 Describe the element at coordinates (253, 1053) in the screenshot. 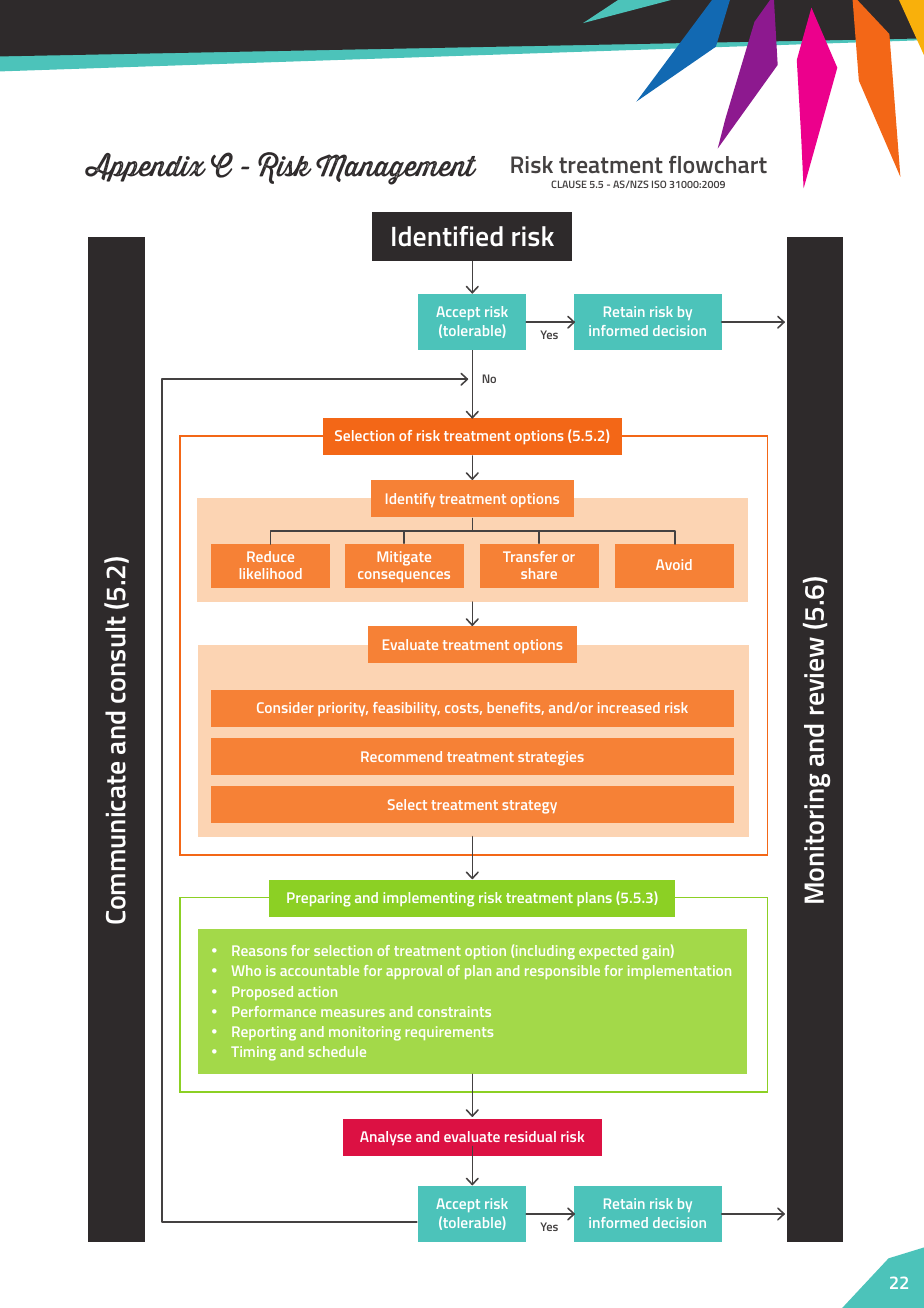

I see `Timing` at that location.
